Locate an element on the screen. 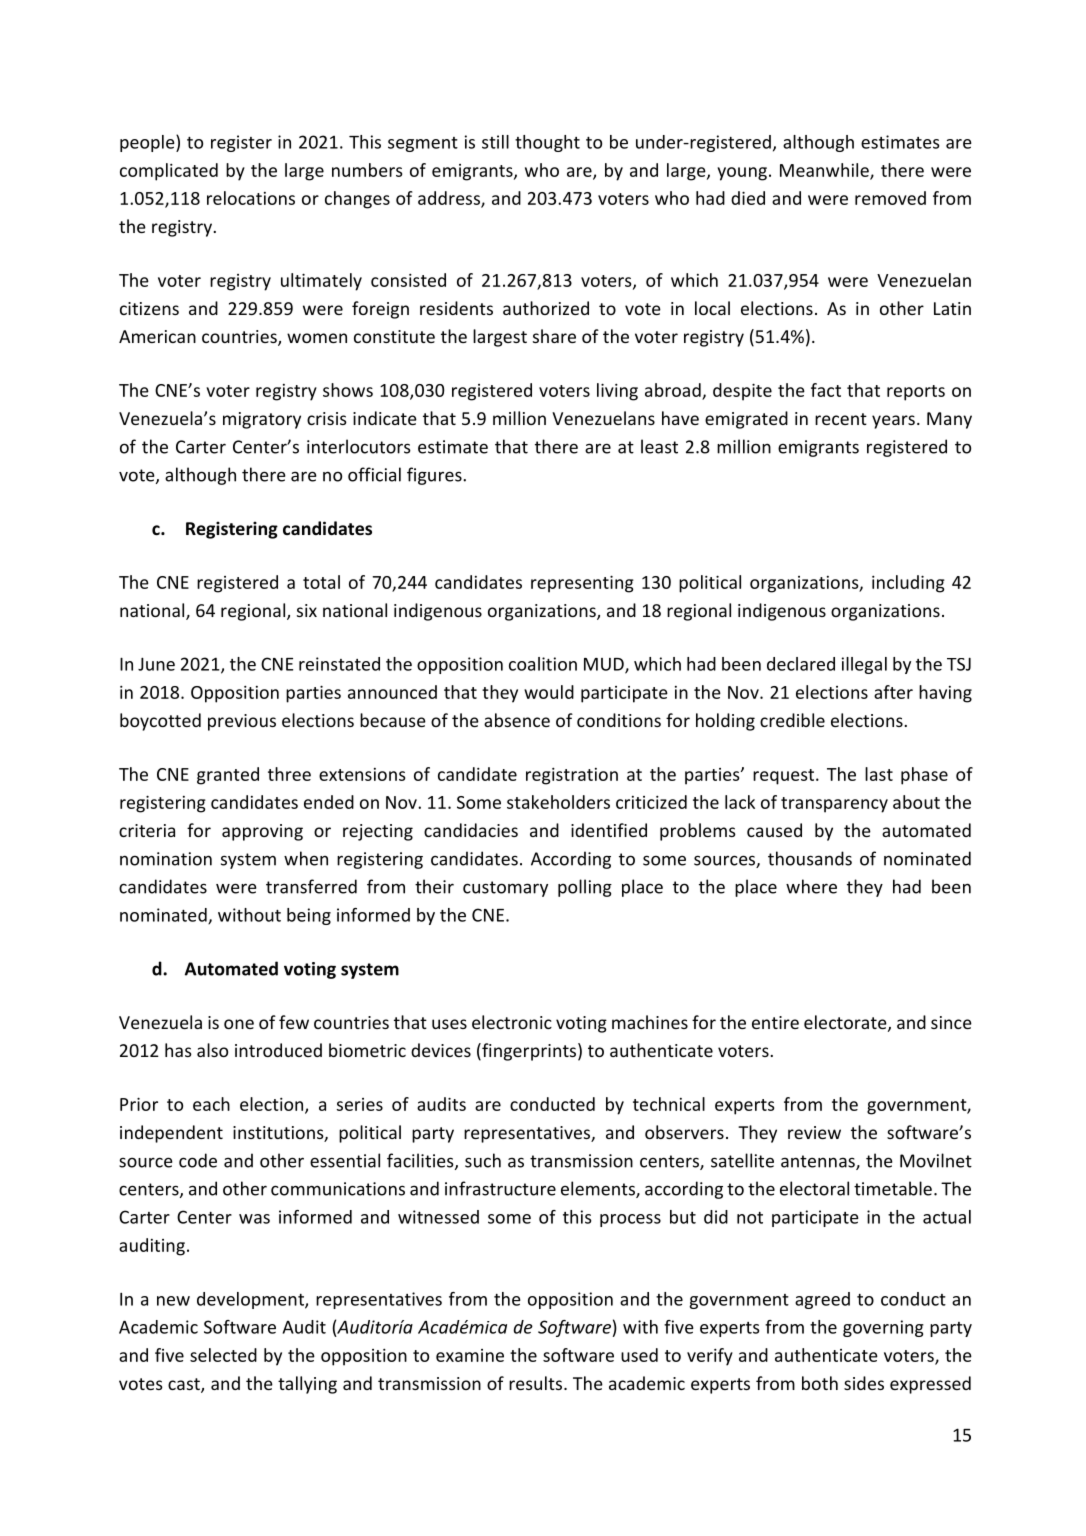 The image size is (1086, 1536). selected is located at coordinates (223, 1355).
